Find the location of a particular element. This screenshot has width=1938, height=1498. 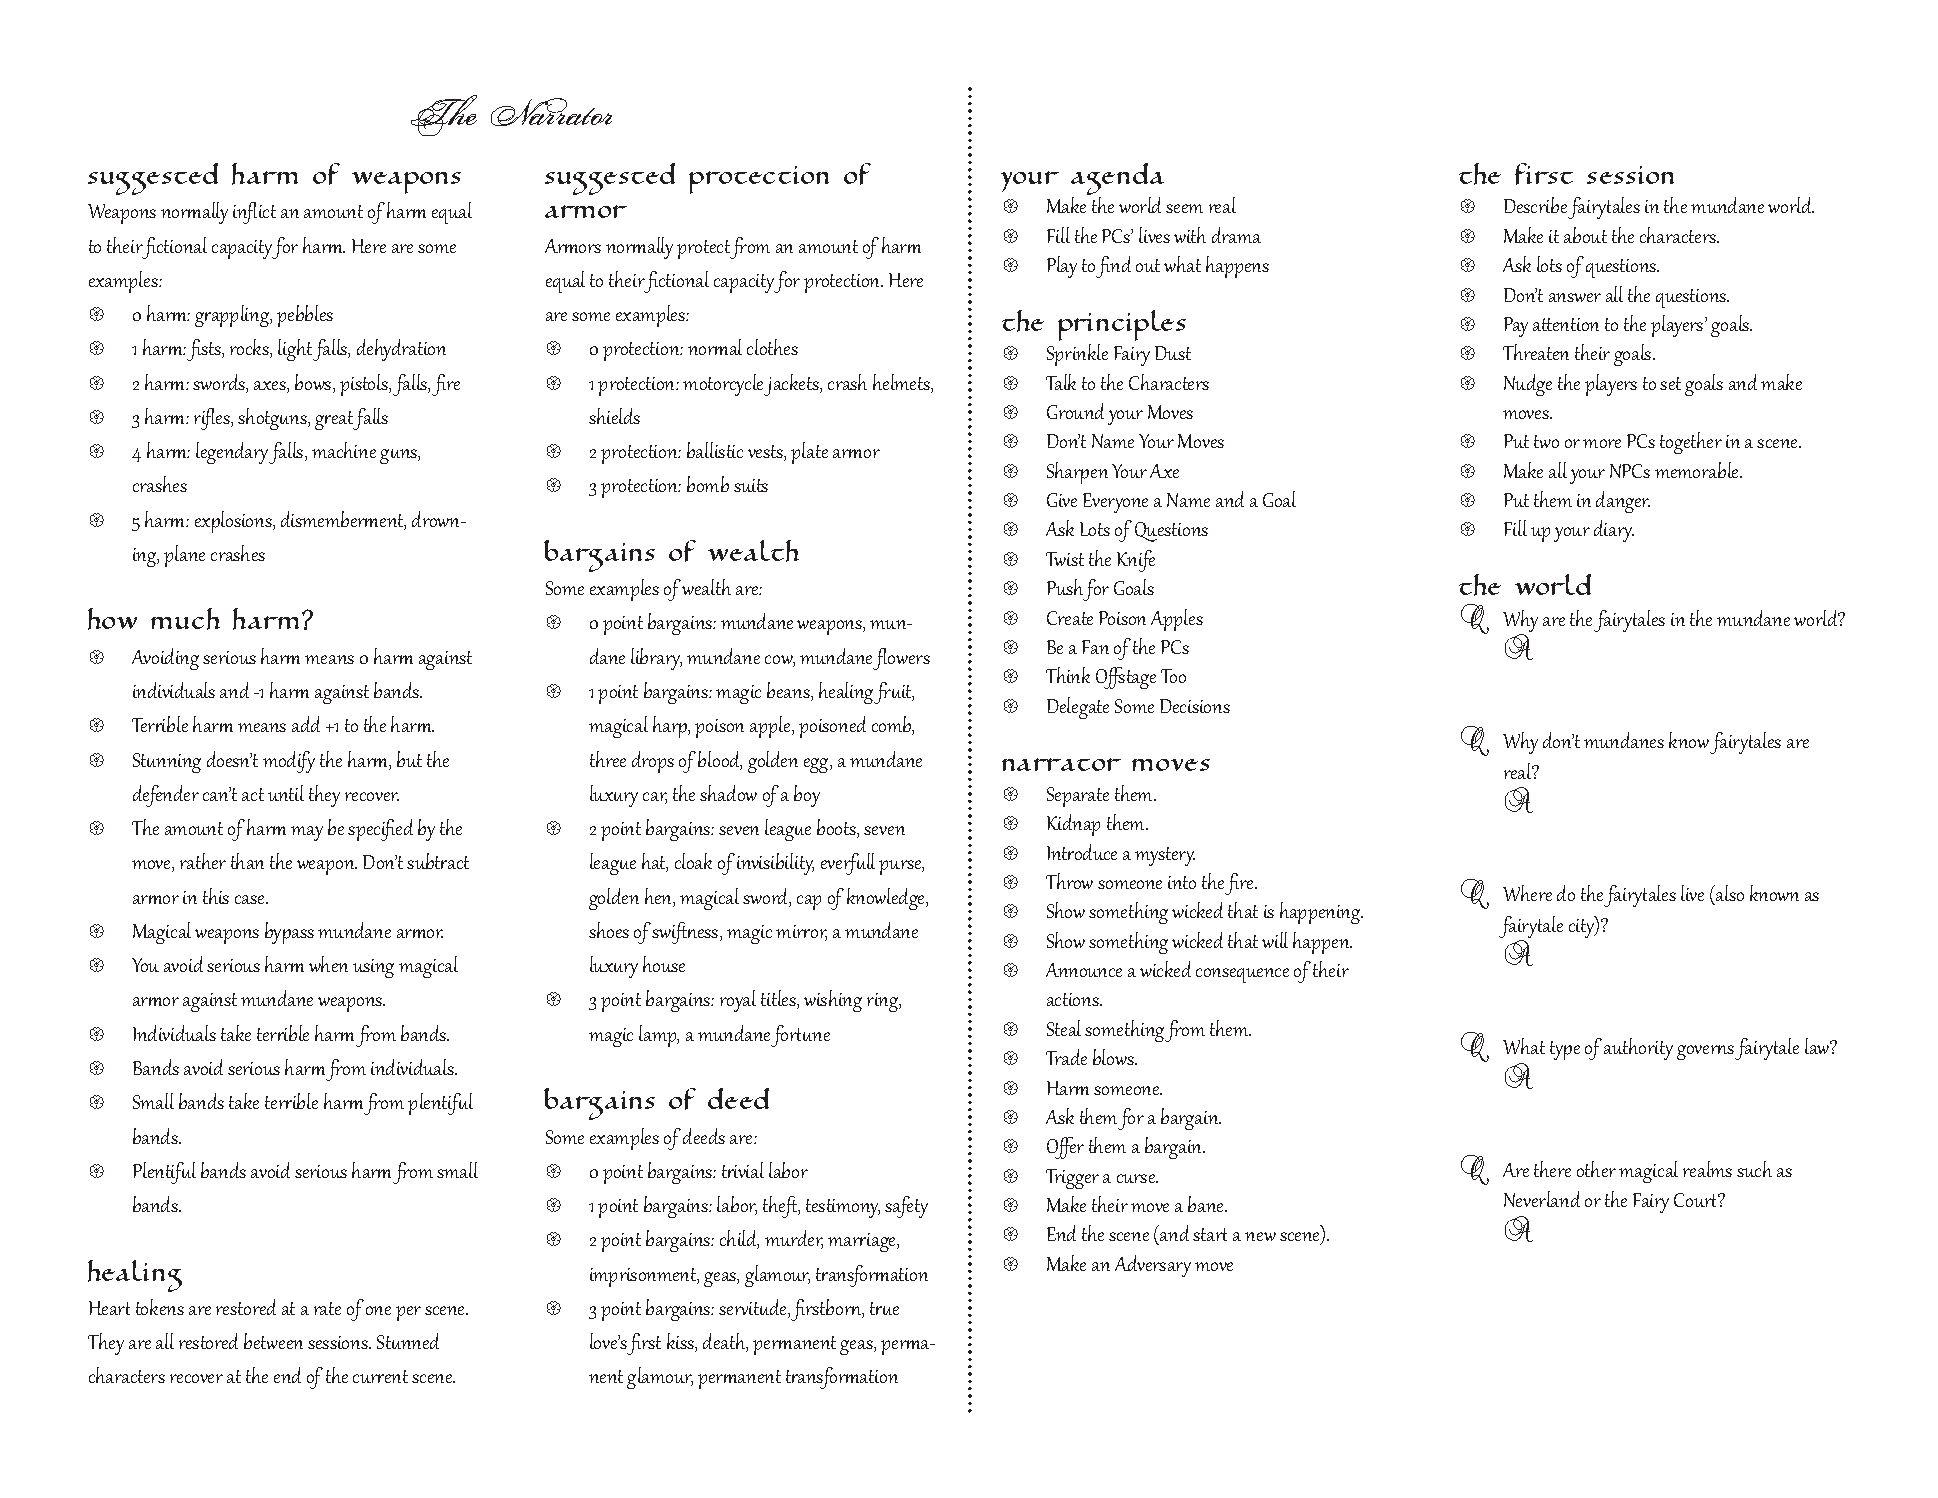

authority is located at coordinates (1638, 1049).
